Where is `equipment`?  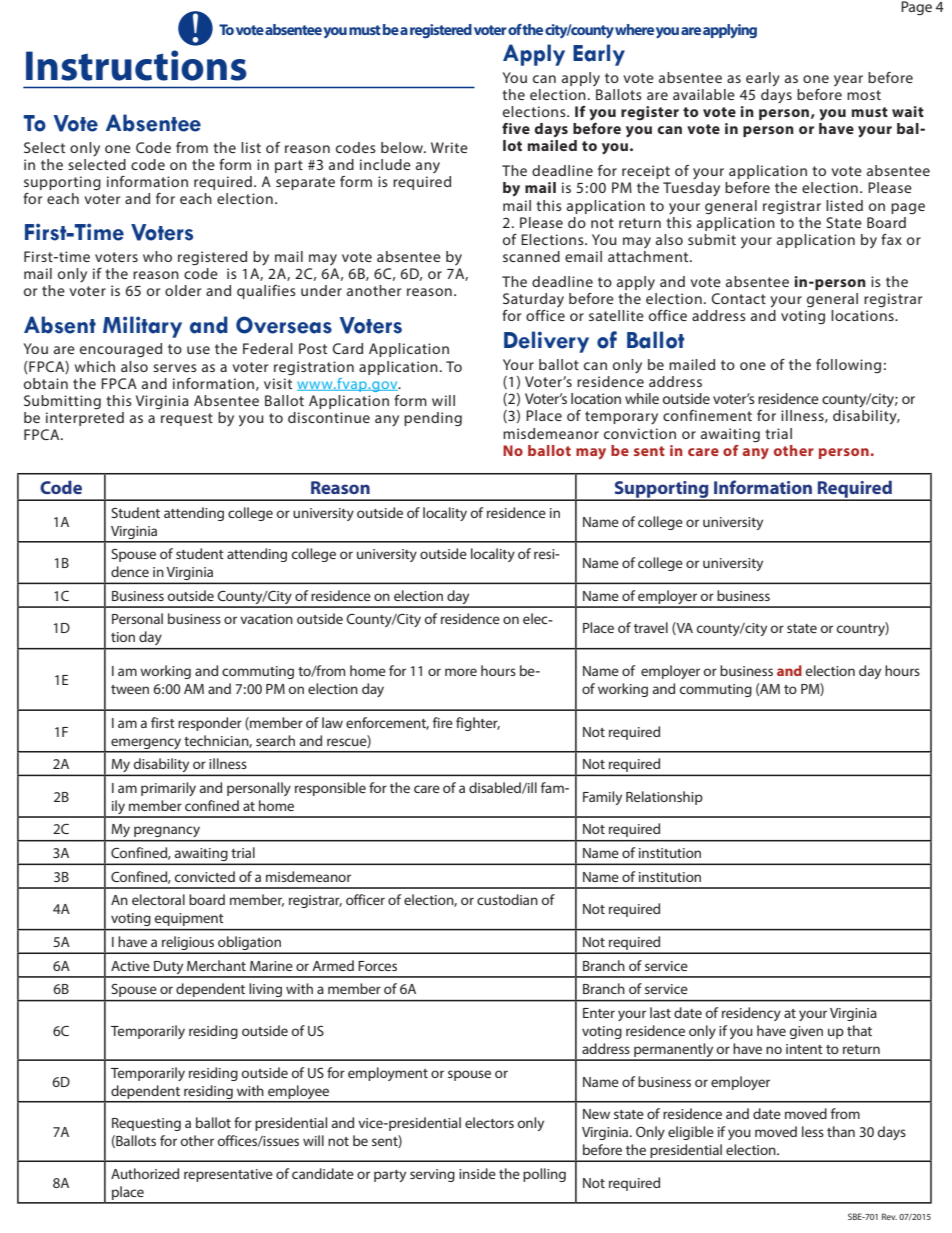
equipment is located at coordinates (189, 919).
